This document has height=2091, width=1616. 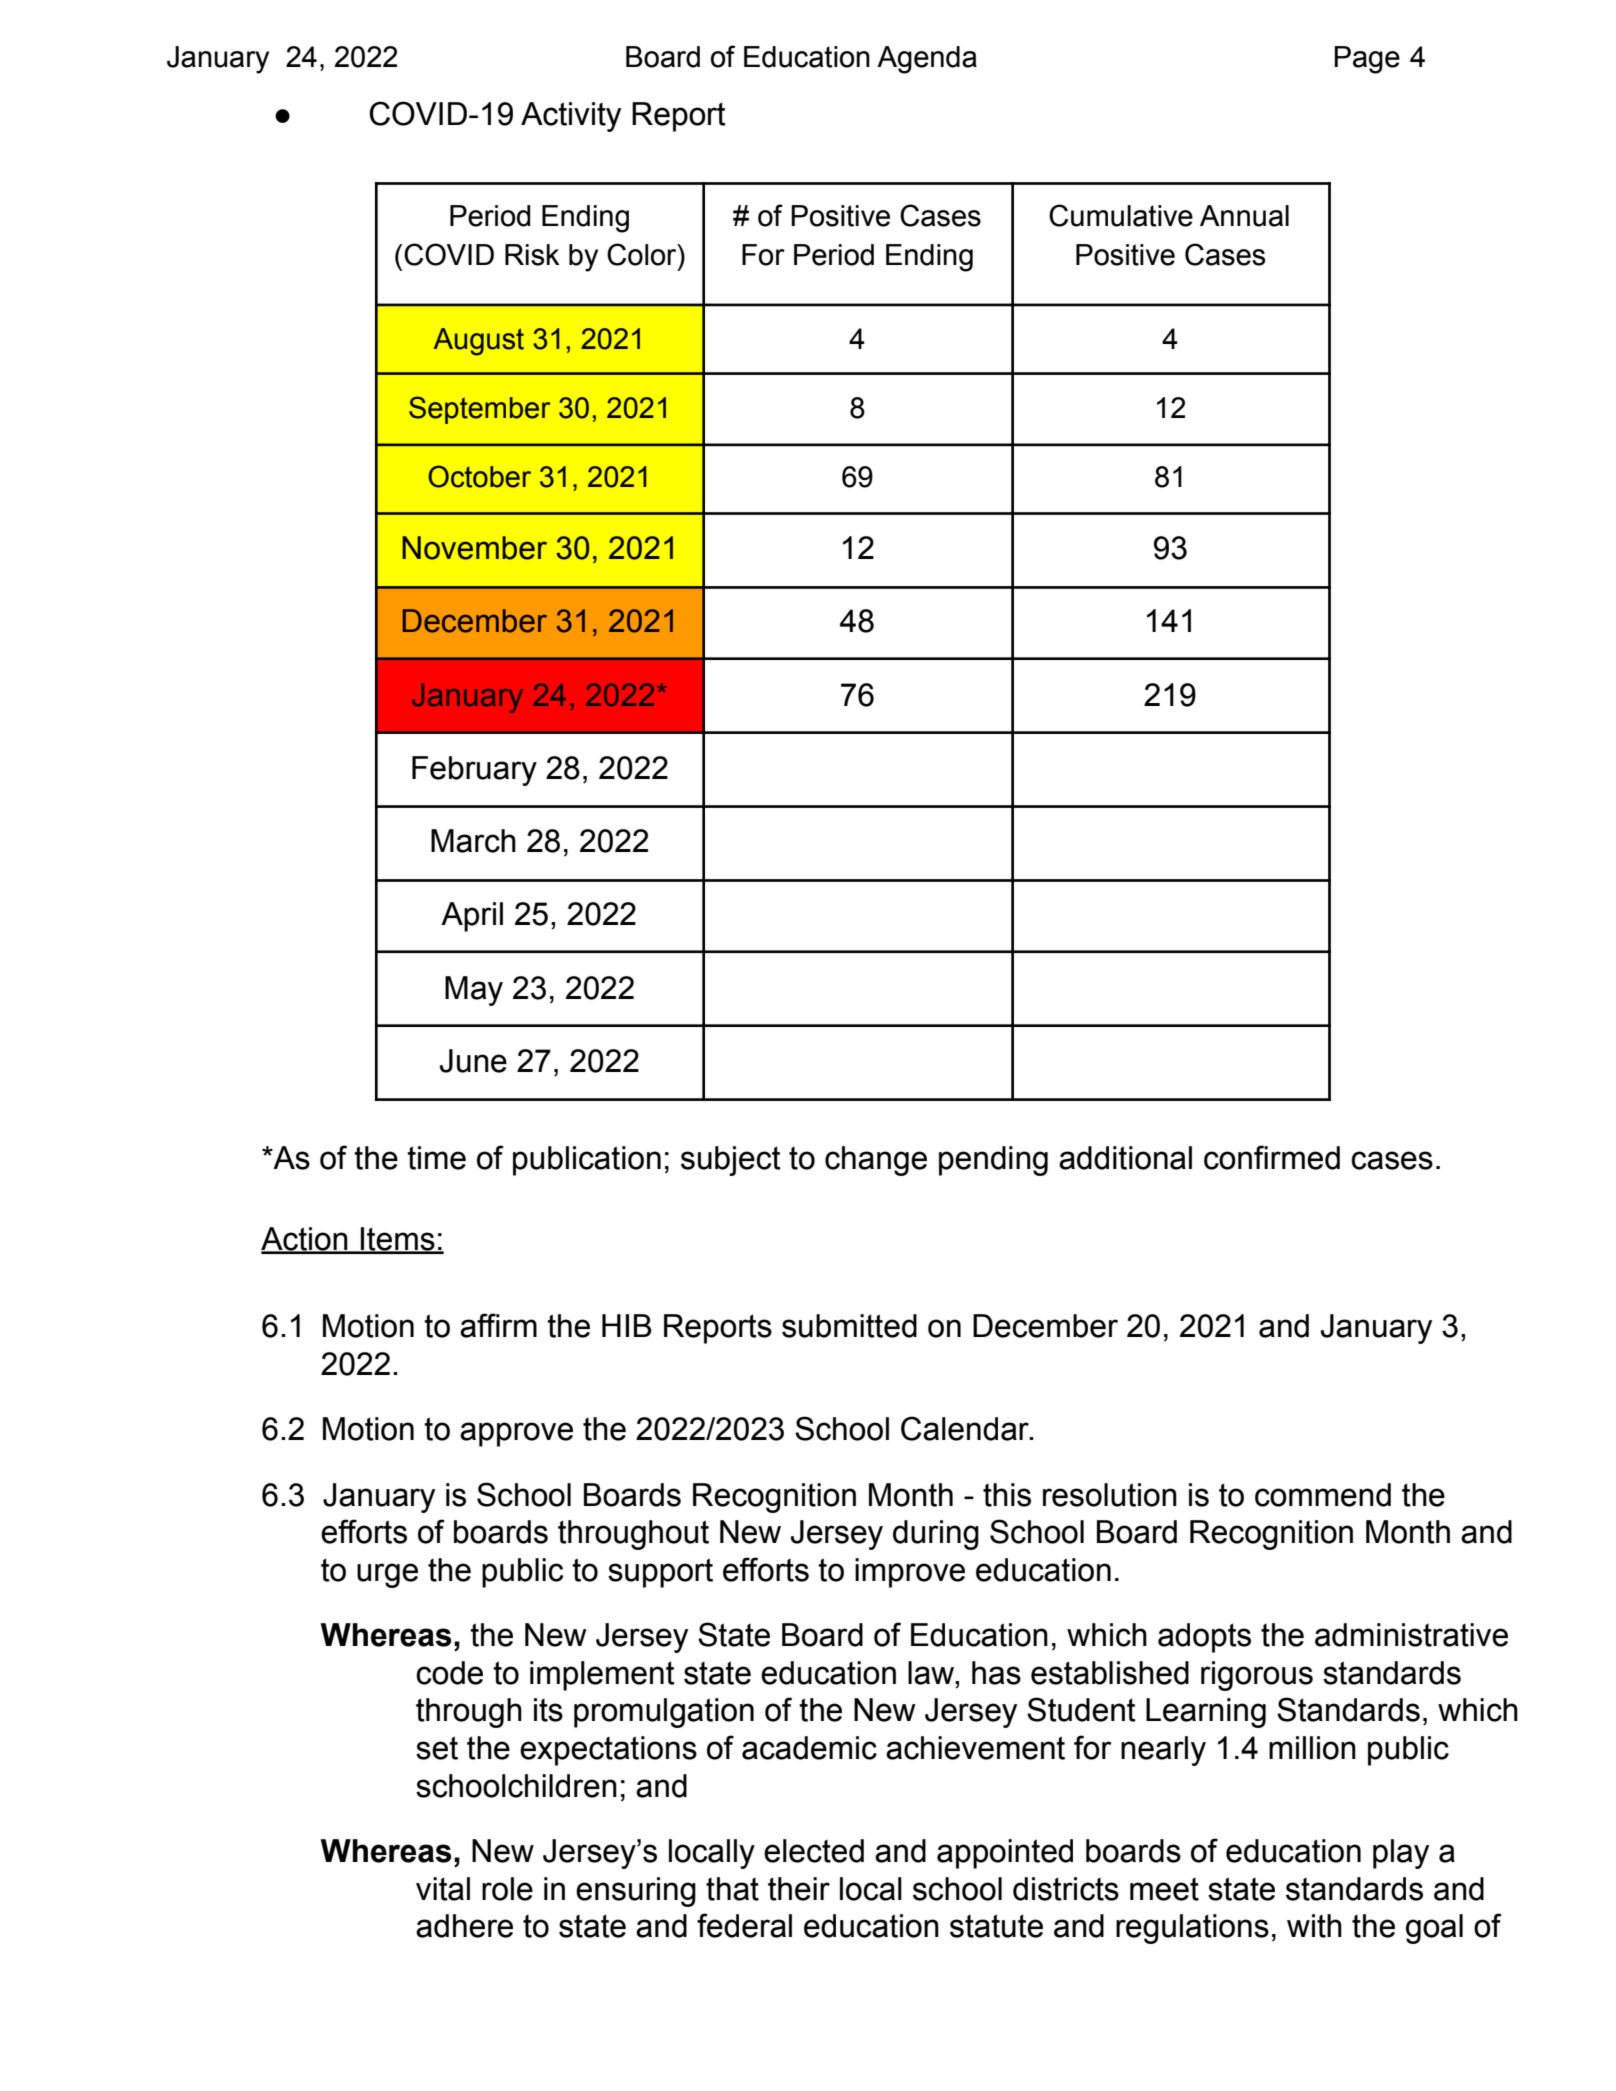 I want to click on Annual, so click(x=1244, y=216).
